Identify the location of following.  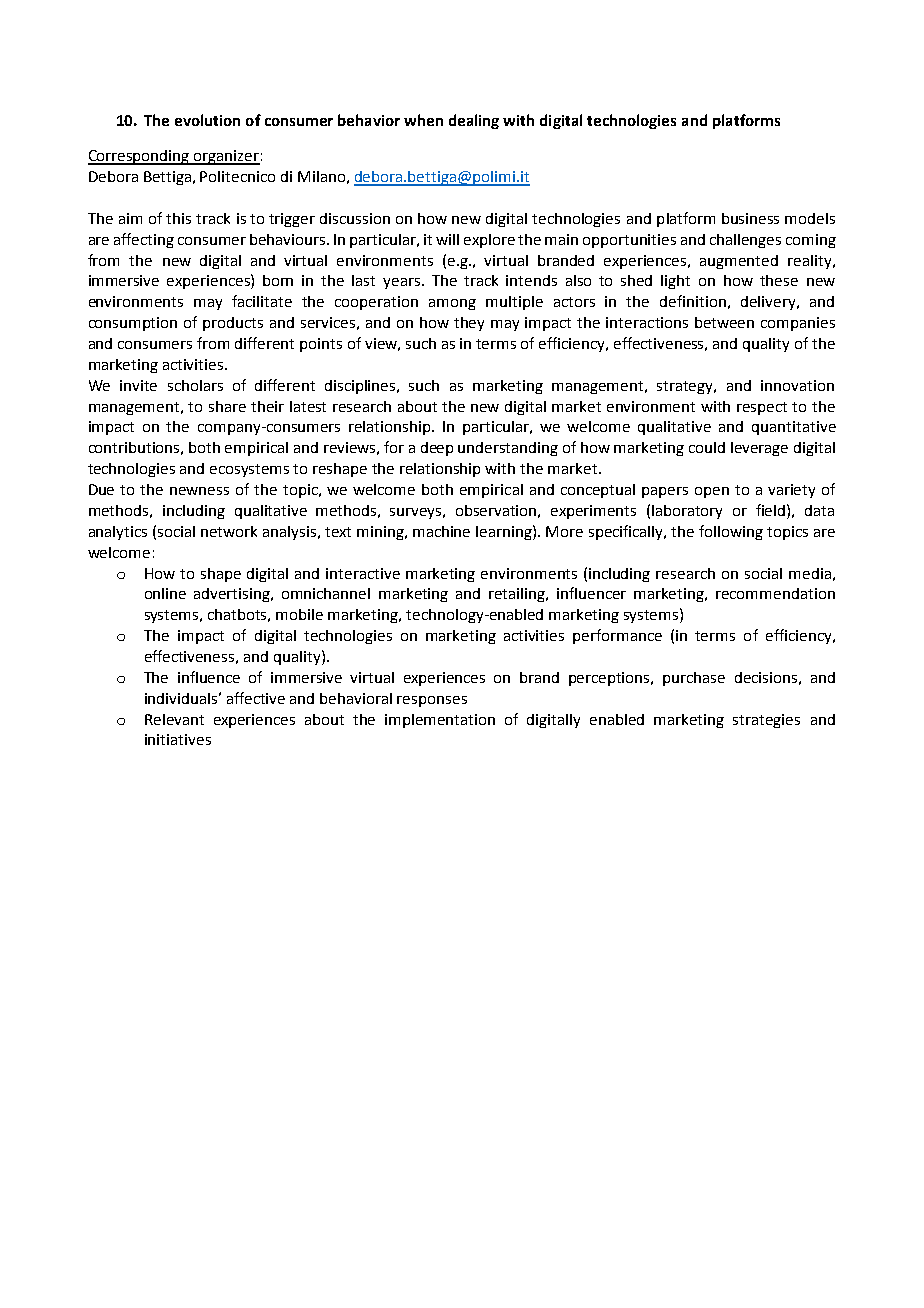
(731, 532).
